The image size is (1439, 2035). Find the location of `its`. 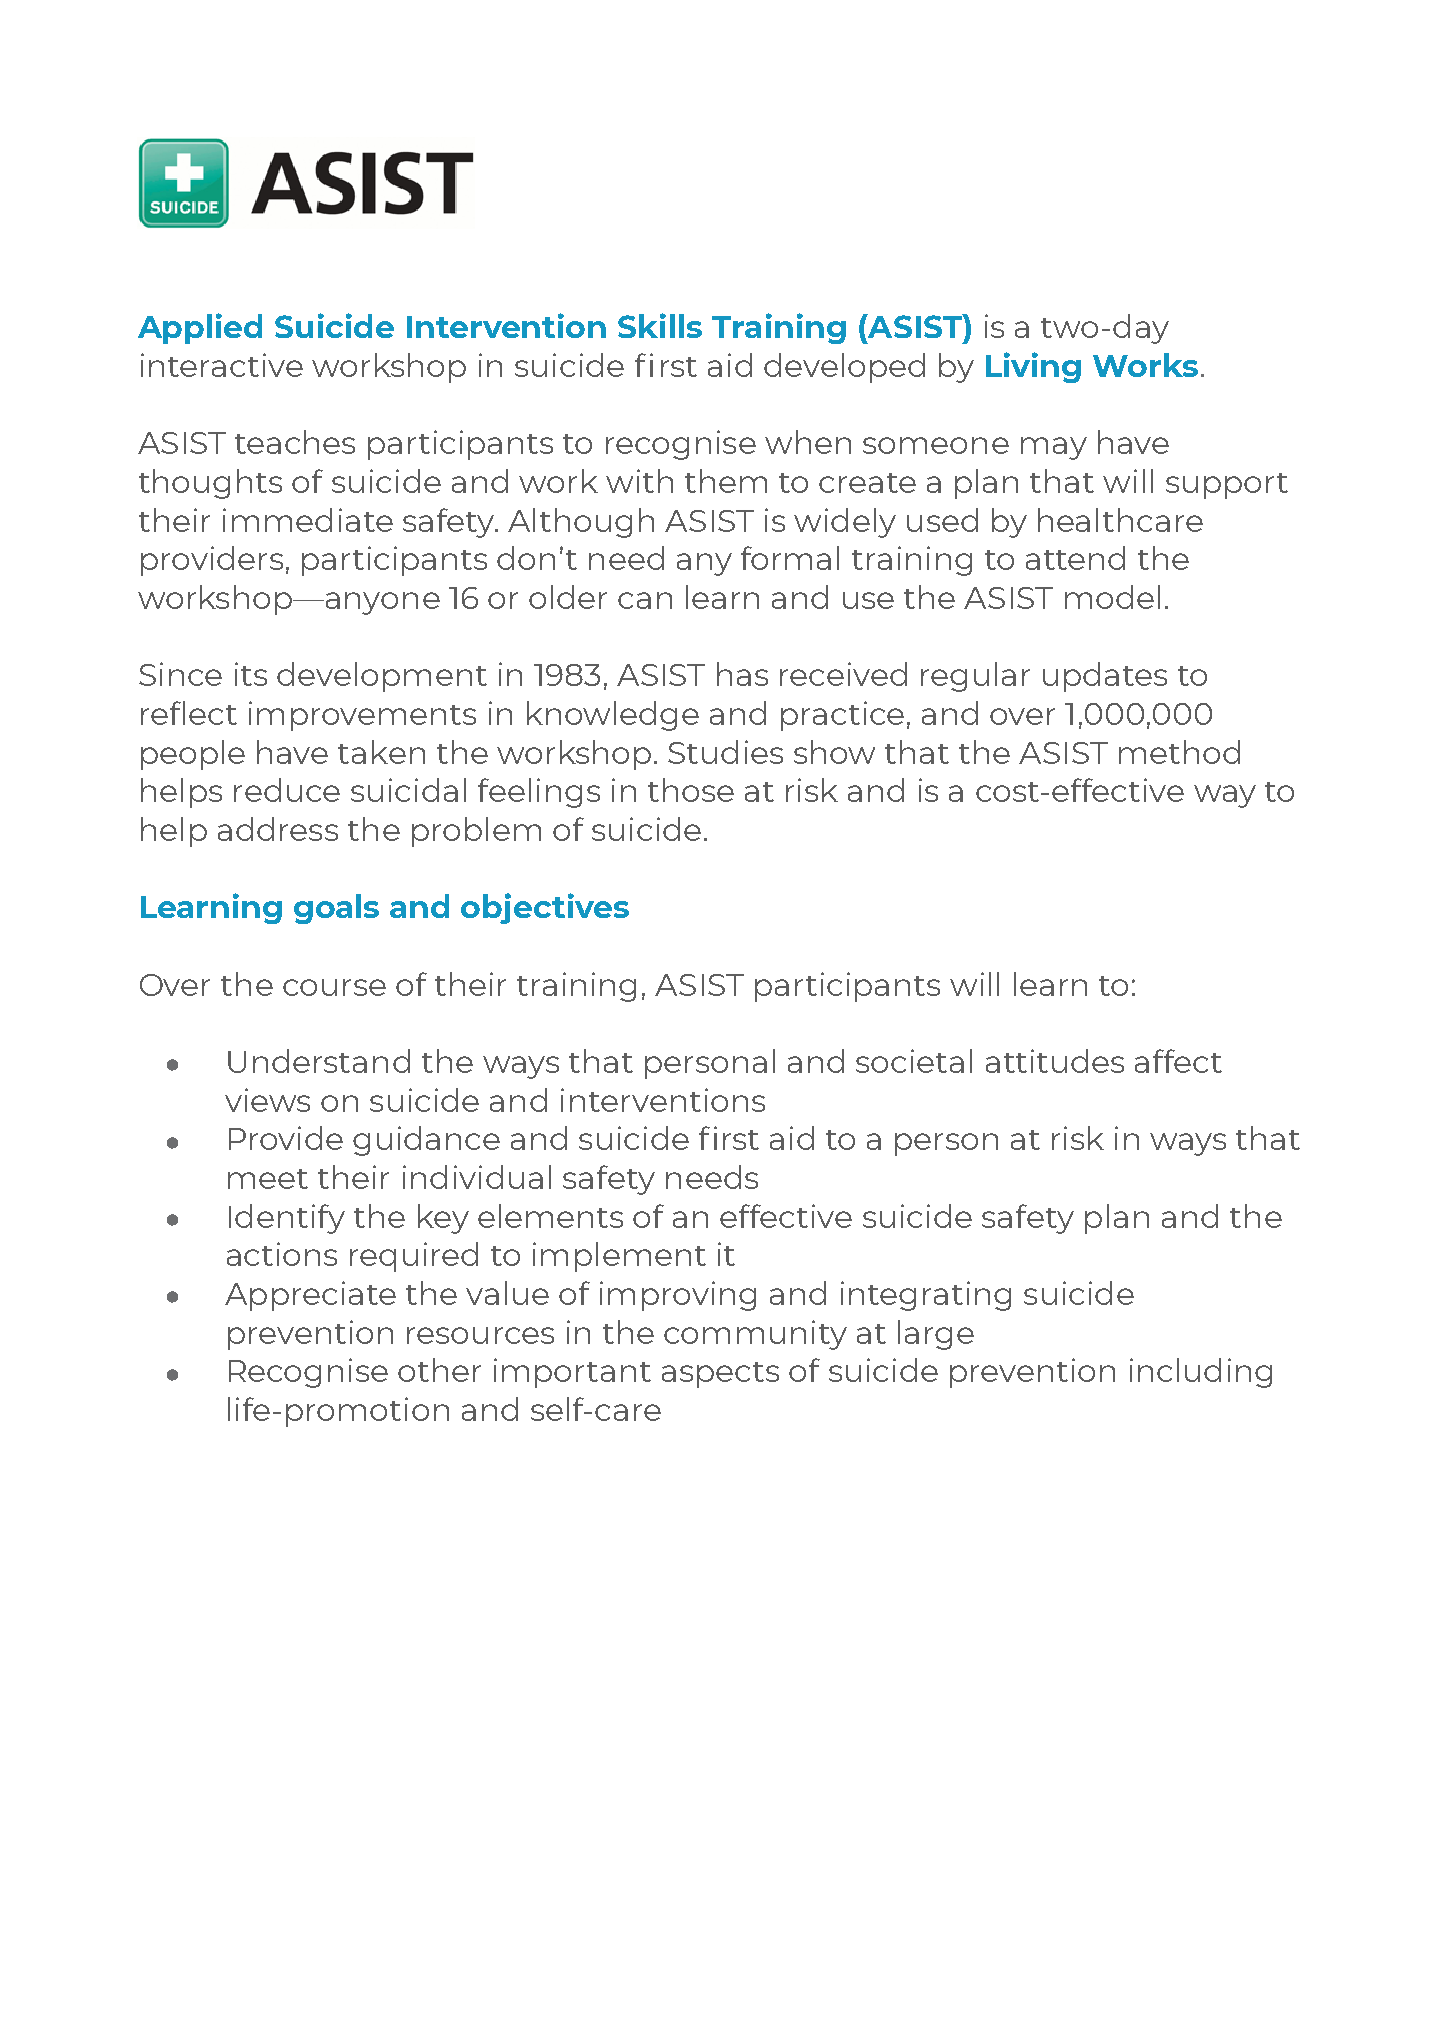

its is located at coordinates (251, 674).
